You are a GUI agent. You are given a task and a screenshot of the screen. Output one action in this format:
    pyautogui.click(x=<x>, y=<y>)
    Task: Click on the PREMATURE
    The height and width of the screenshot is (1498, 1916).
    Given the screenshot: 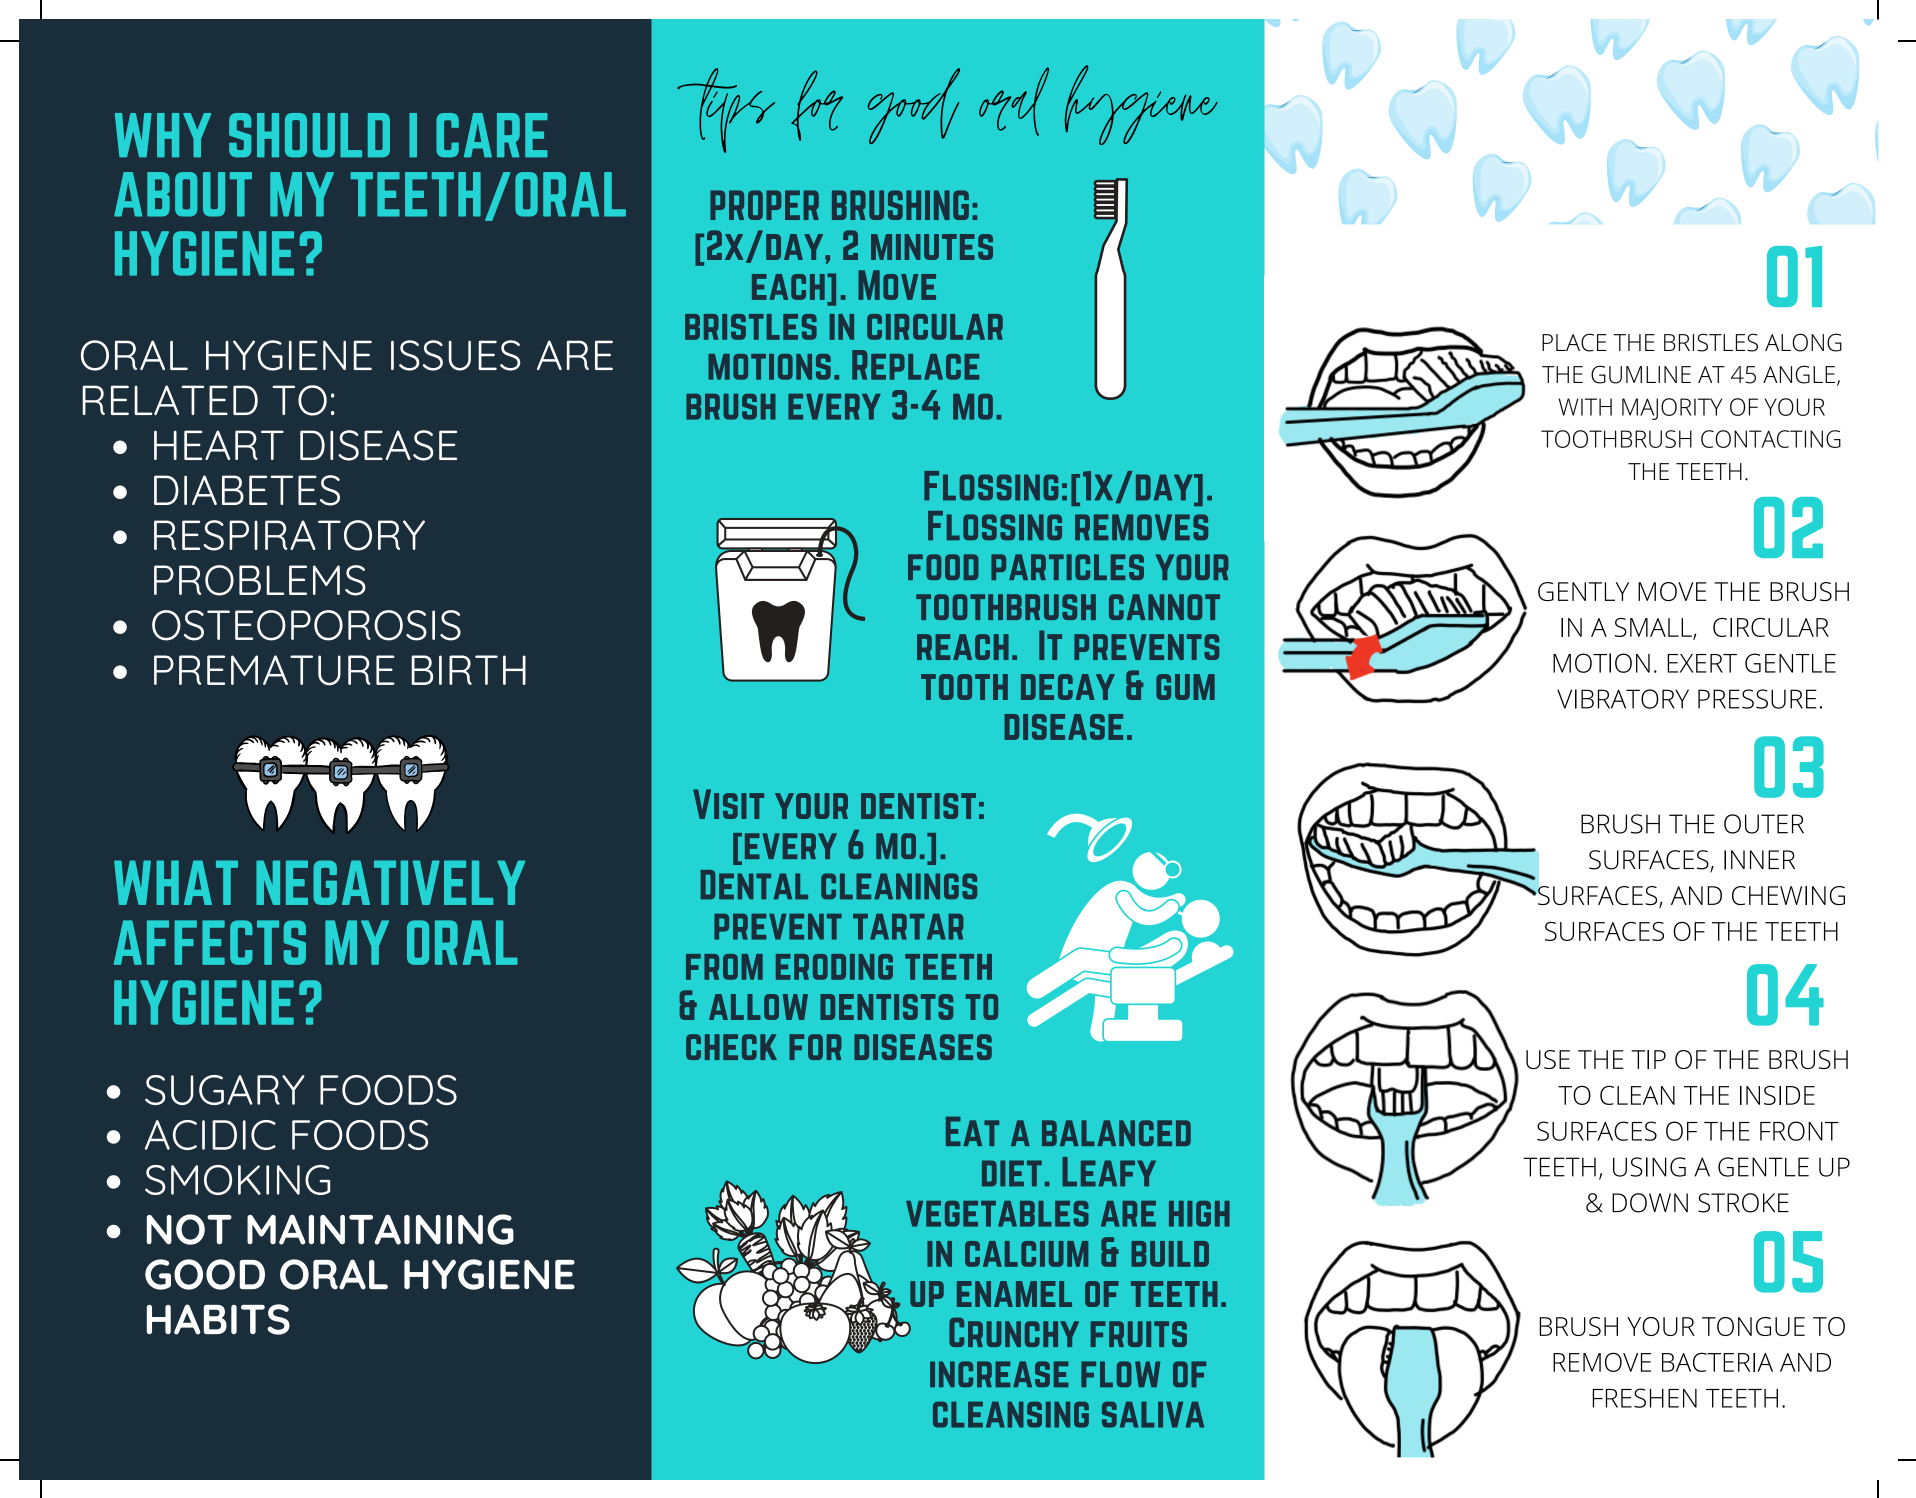 What is the action you would take?
    pyautogui.click(x=274, y=670)
